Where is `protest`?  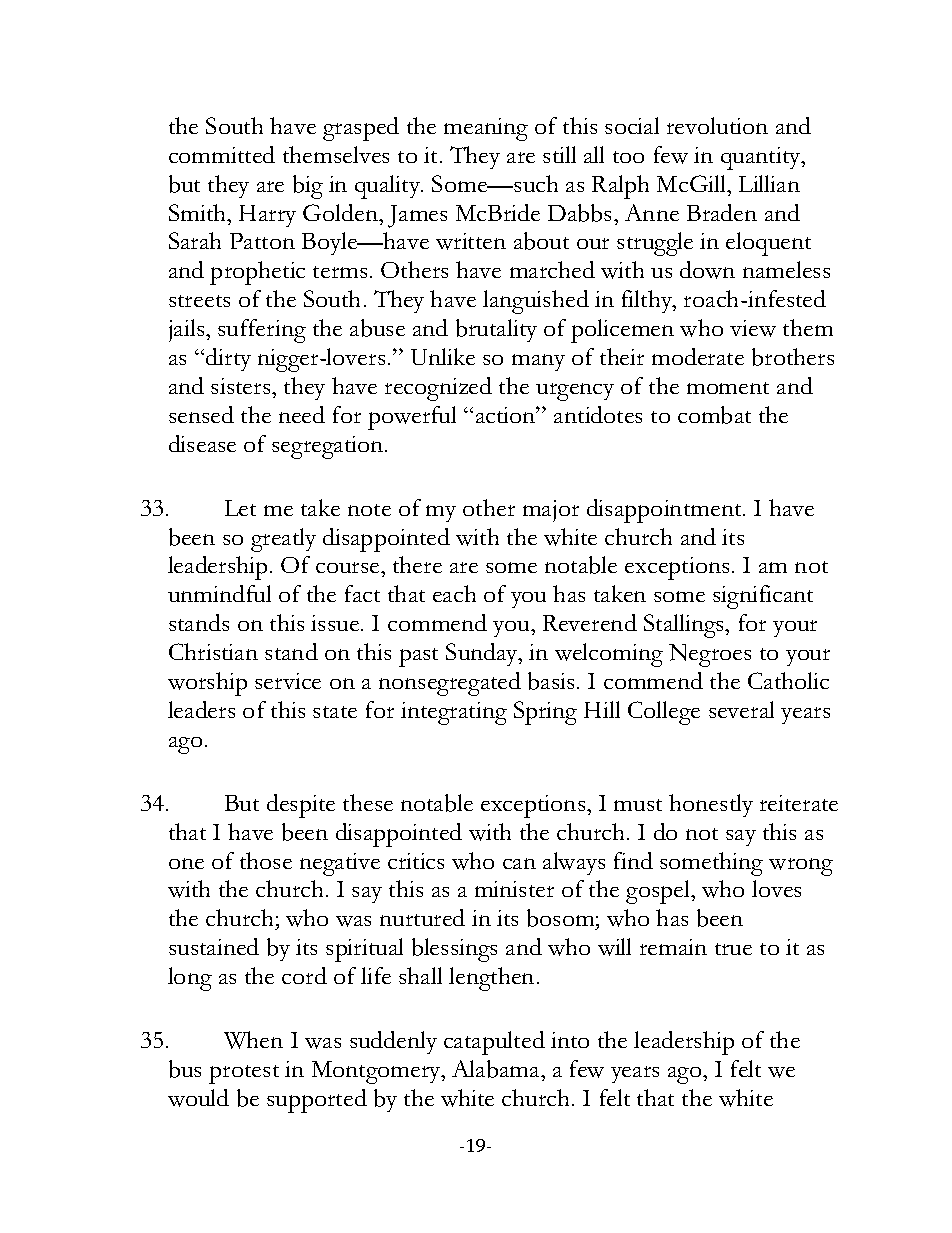 protest is located at coordinates (244, 1074).
